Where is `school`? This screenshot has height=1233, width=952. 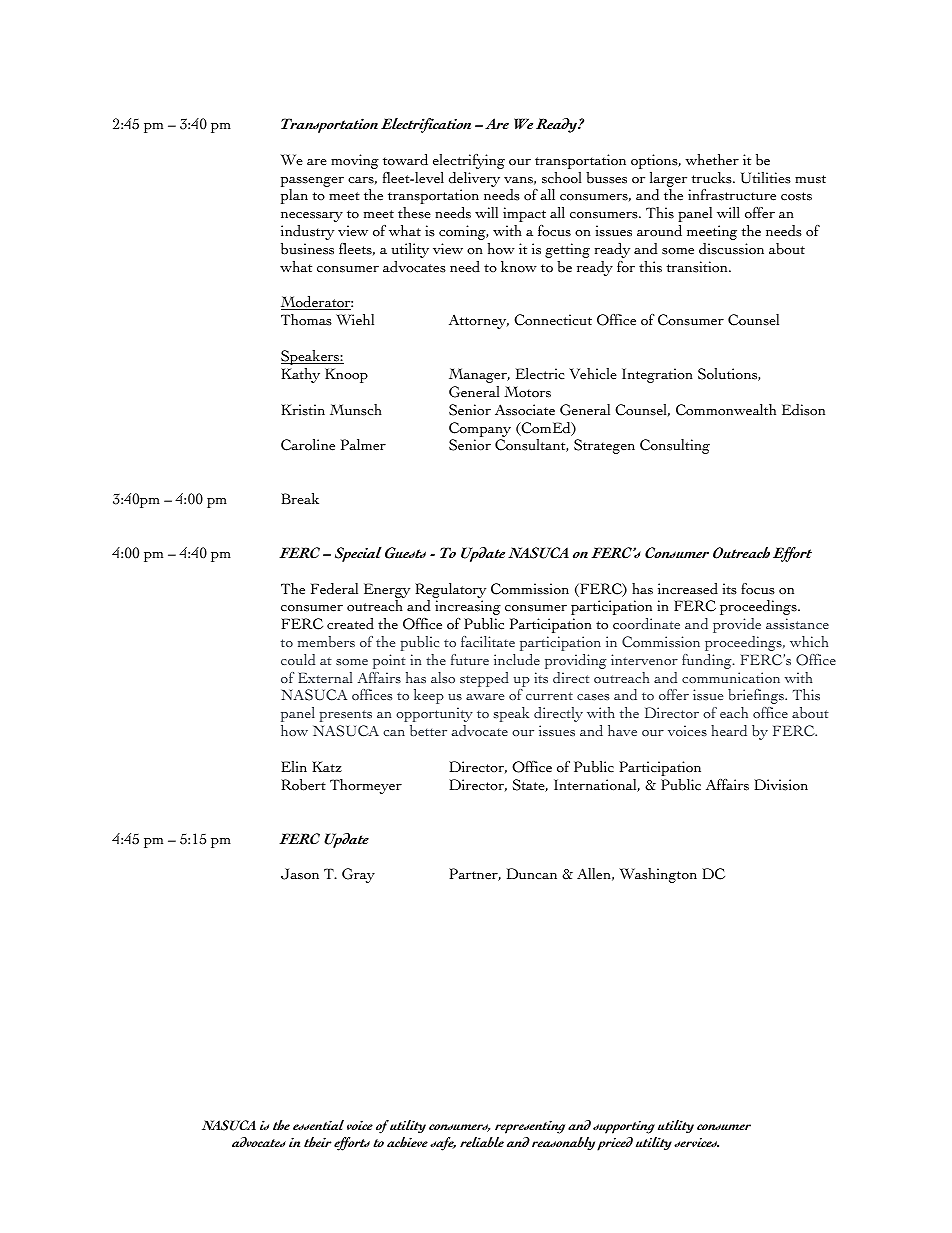
school is located at coordinates (561, 178).
